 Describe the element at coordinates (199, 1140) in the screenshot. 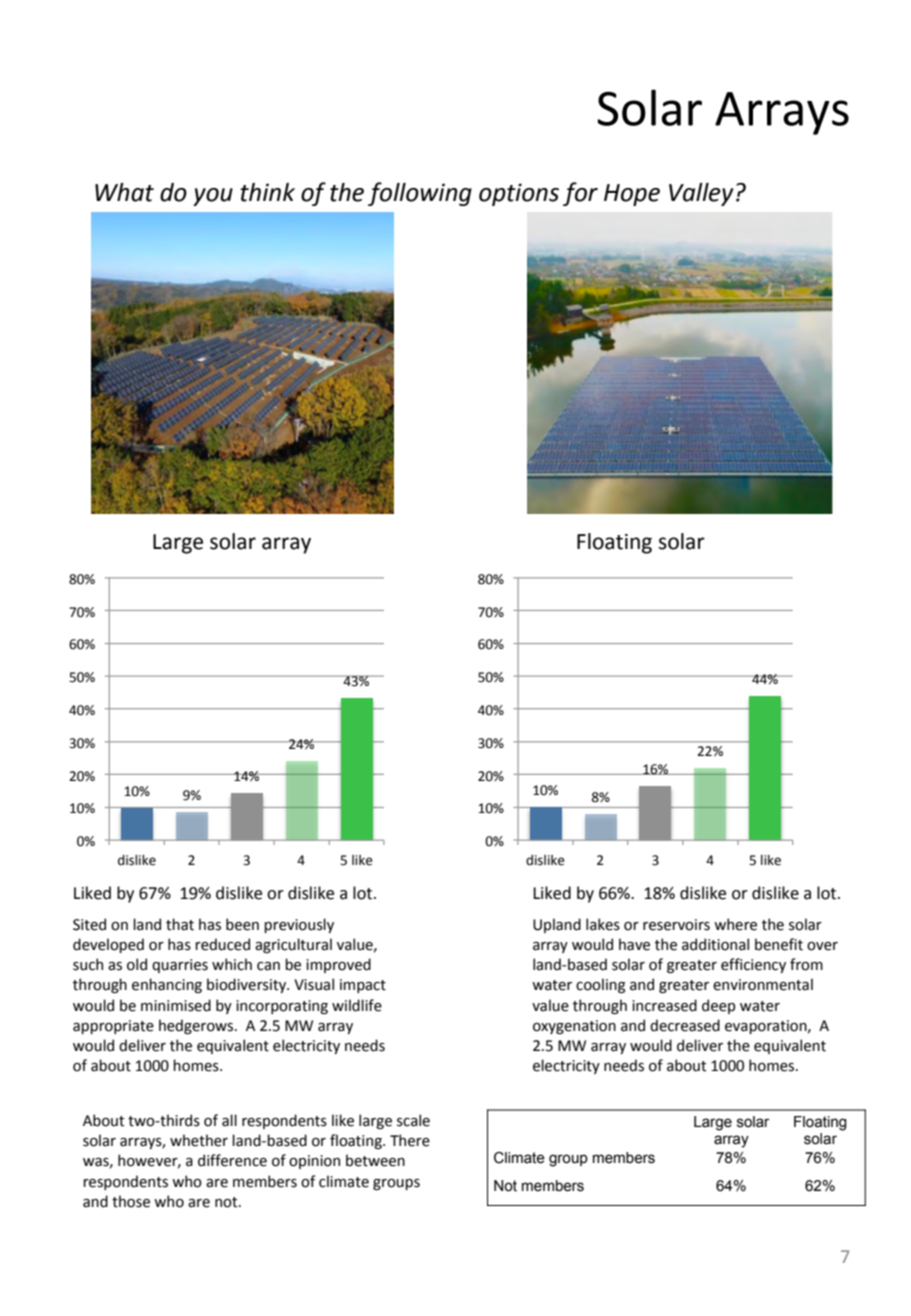

I see `whether` at that location.
